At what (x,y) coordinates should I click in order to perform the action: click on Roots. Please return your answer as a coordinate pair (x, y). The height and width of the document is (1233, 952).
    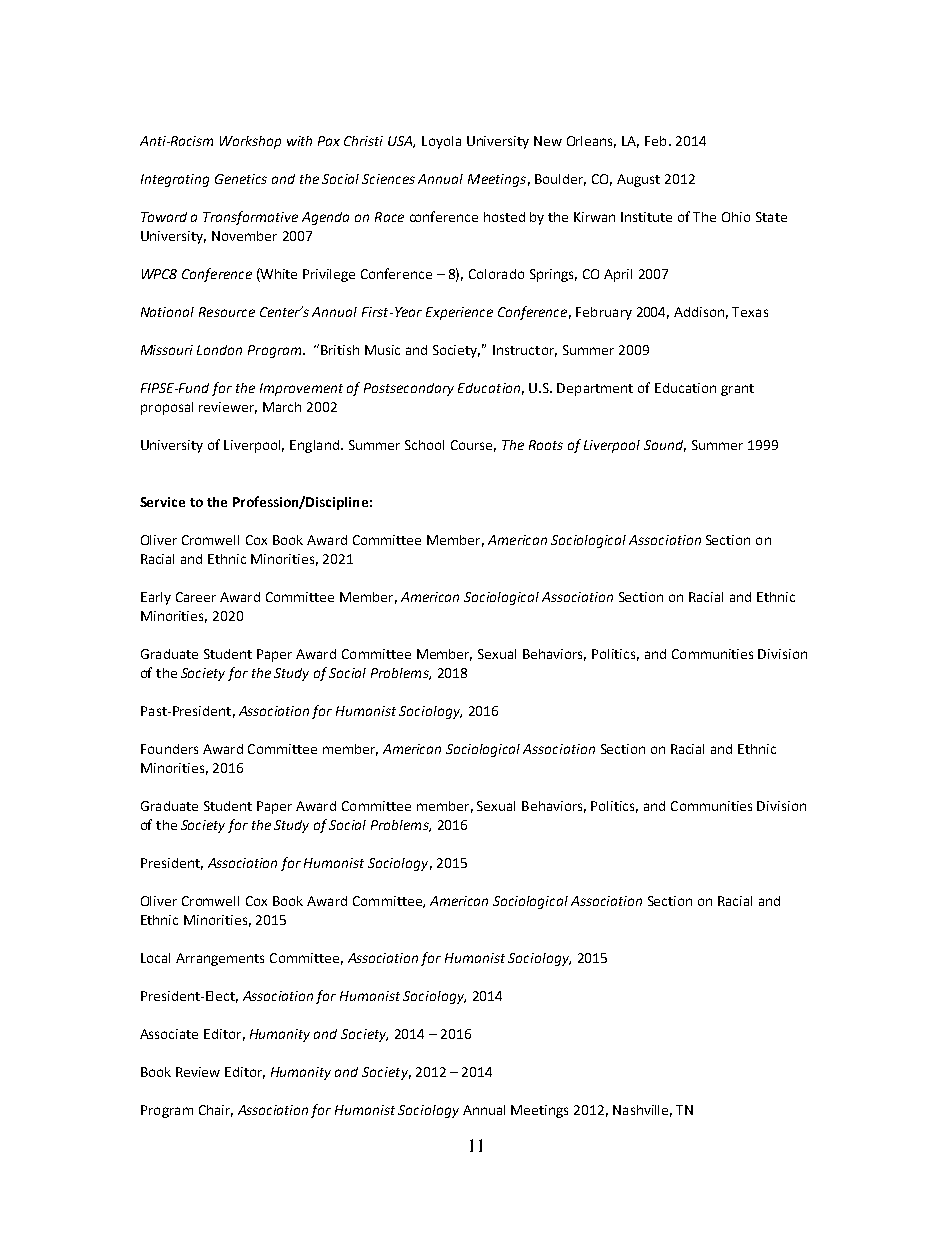
    Looking at the image, I should click on (546, 445).
